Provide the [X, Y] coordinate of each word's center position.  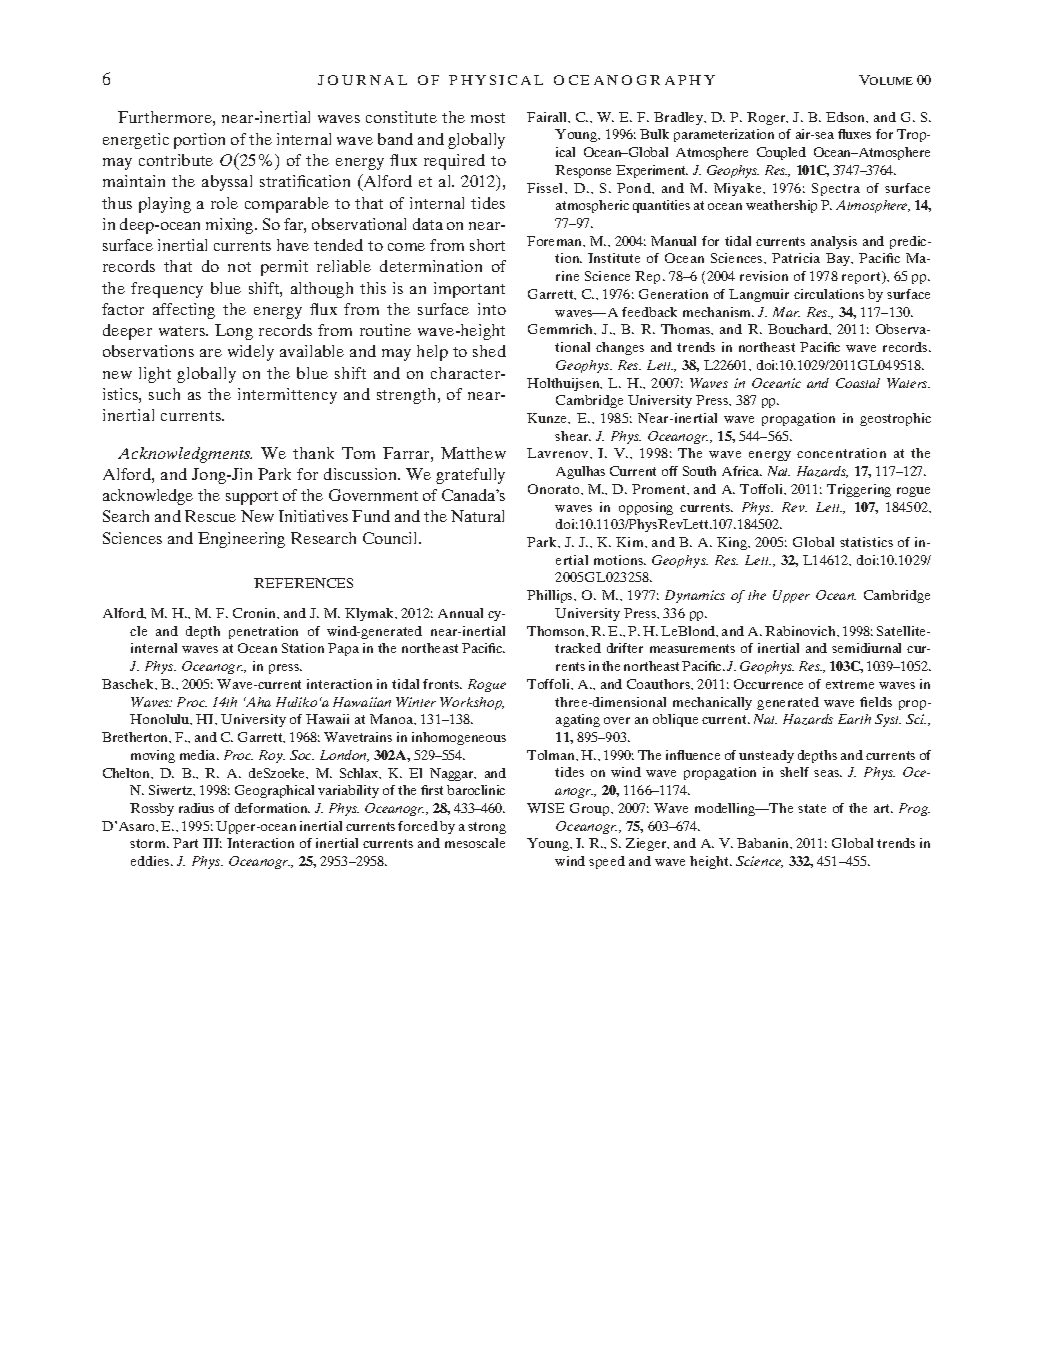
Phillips [551, 596]
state [812, 808]
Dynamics [695, 596]
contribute [176, 160]
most [488, 118]
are [211, 353]
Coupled [781, 153]
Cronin [255, 613]
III [212, 843]
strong [487, 828]
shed [489, 351]
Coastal [858, 383]
